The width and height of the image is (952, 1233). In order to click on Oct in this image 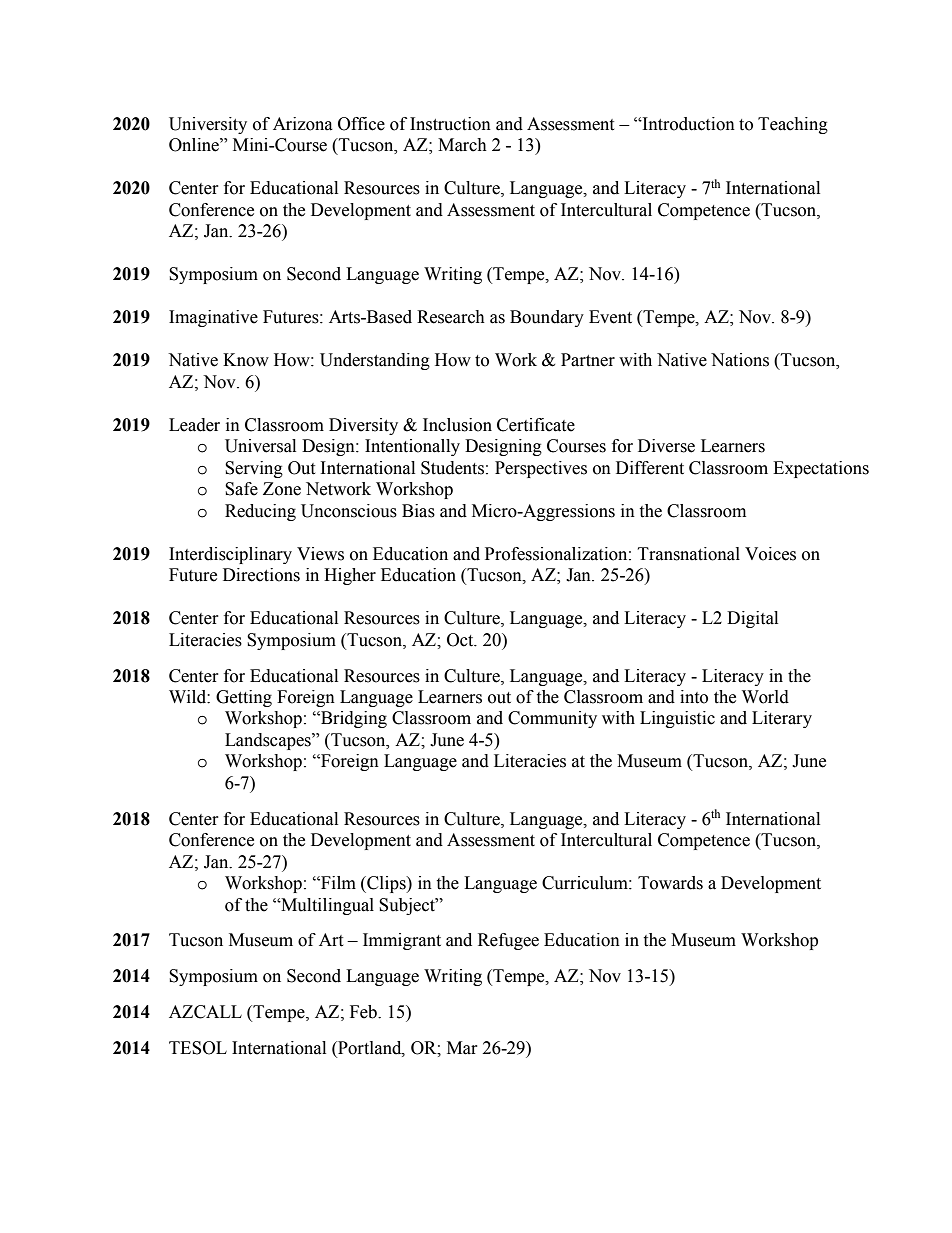, I will do `click(461, 640)`.
